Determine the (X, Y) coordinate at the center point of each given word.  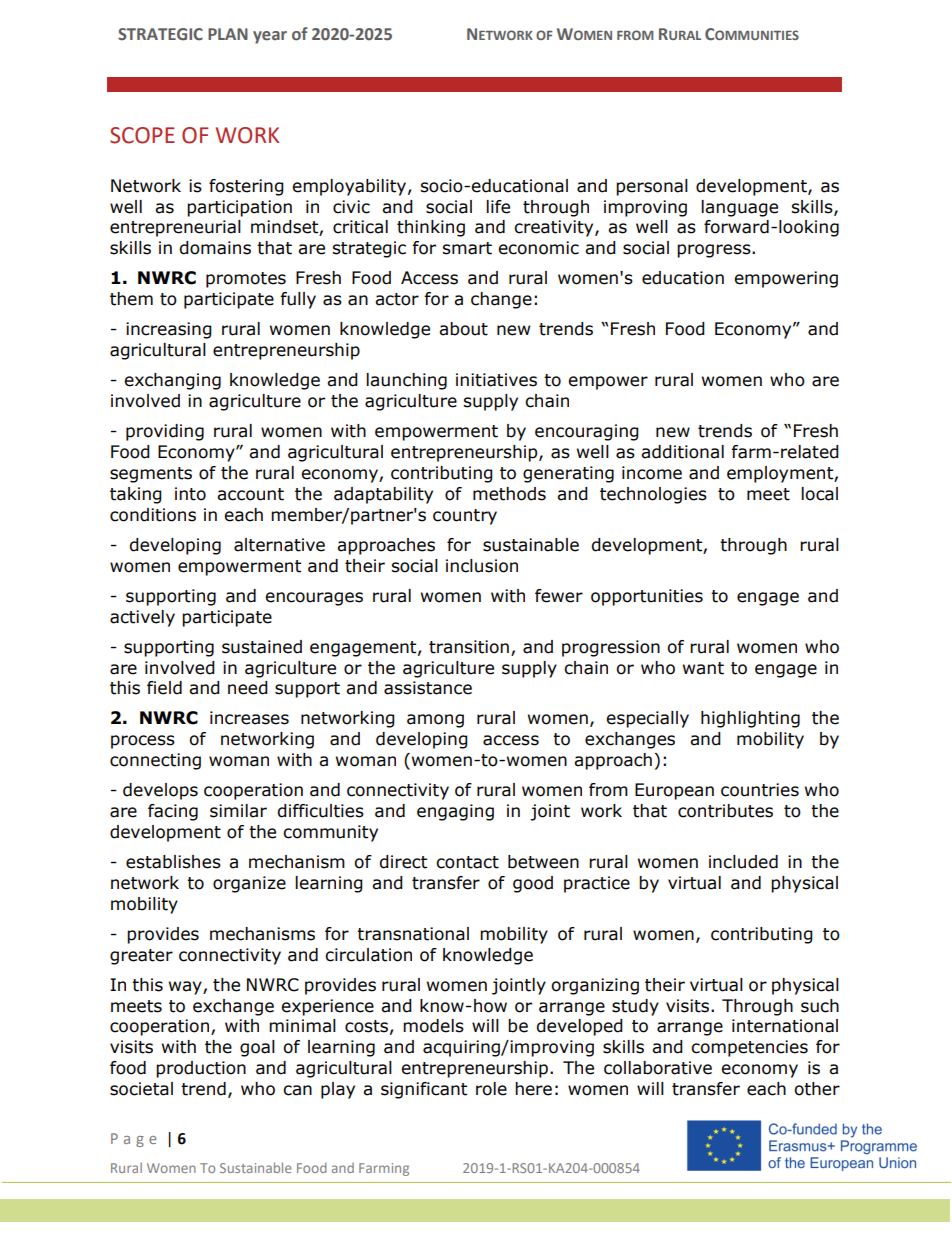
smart (467, 248)
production (201, 1069)
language (739, 208)
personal (652, 187)
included (743, 862)
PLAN (228, 34)
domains (215, 248)
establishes (173, 862)
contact (467, 862)
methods (509, 494)
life (498, 207)
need (248, 688)
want (703, 668)
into (190, 494)
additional (682, 452)
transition (469, 647)
